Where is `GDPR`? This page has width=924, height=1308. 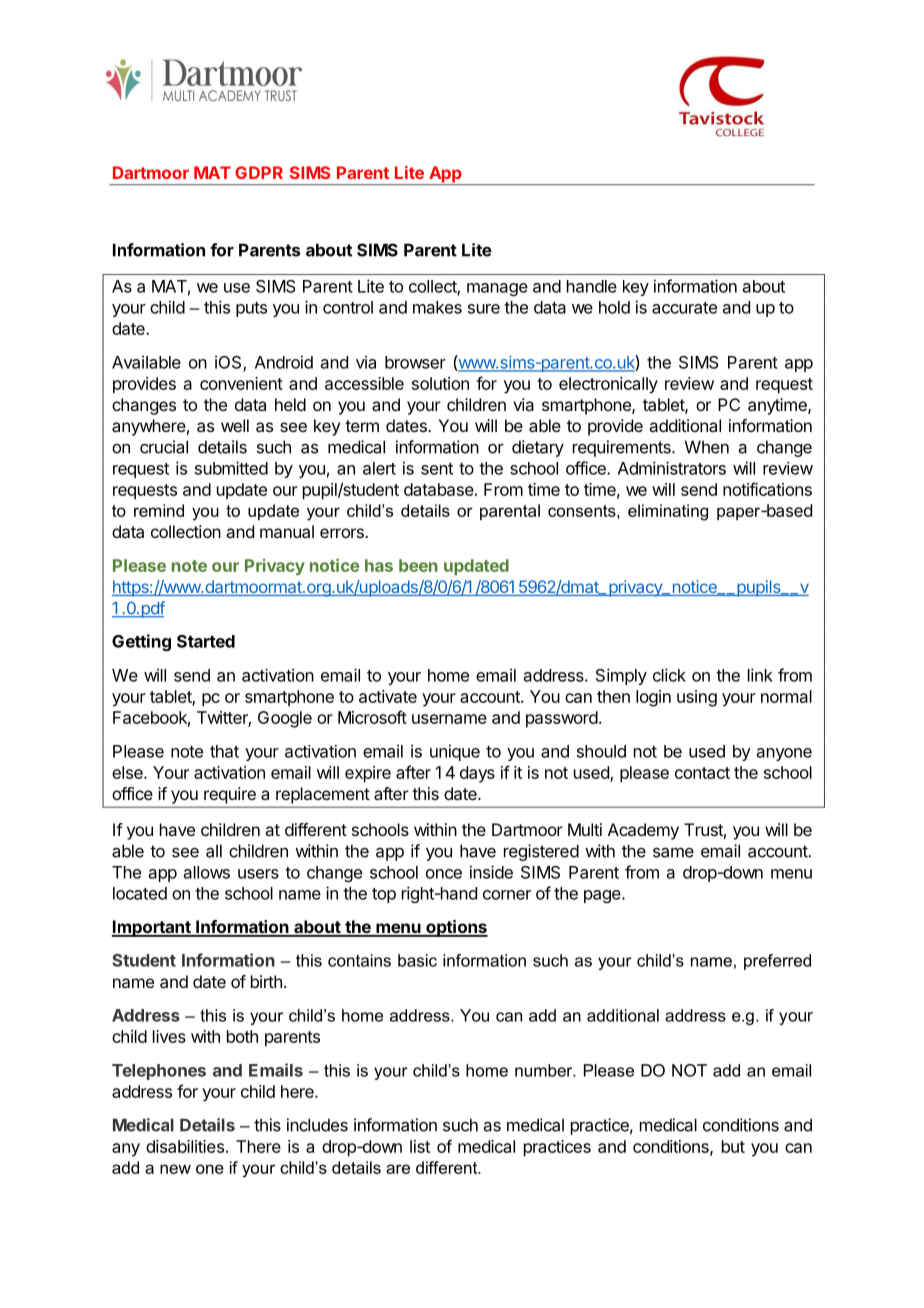
GDPR is located at coordinates (259, 172).
